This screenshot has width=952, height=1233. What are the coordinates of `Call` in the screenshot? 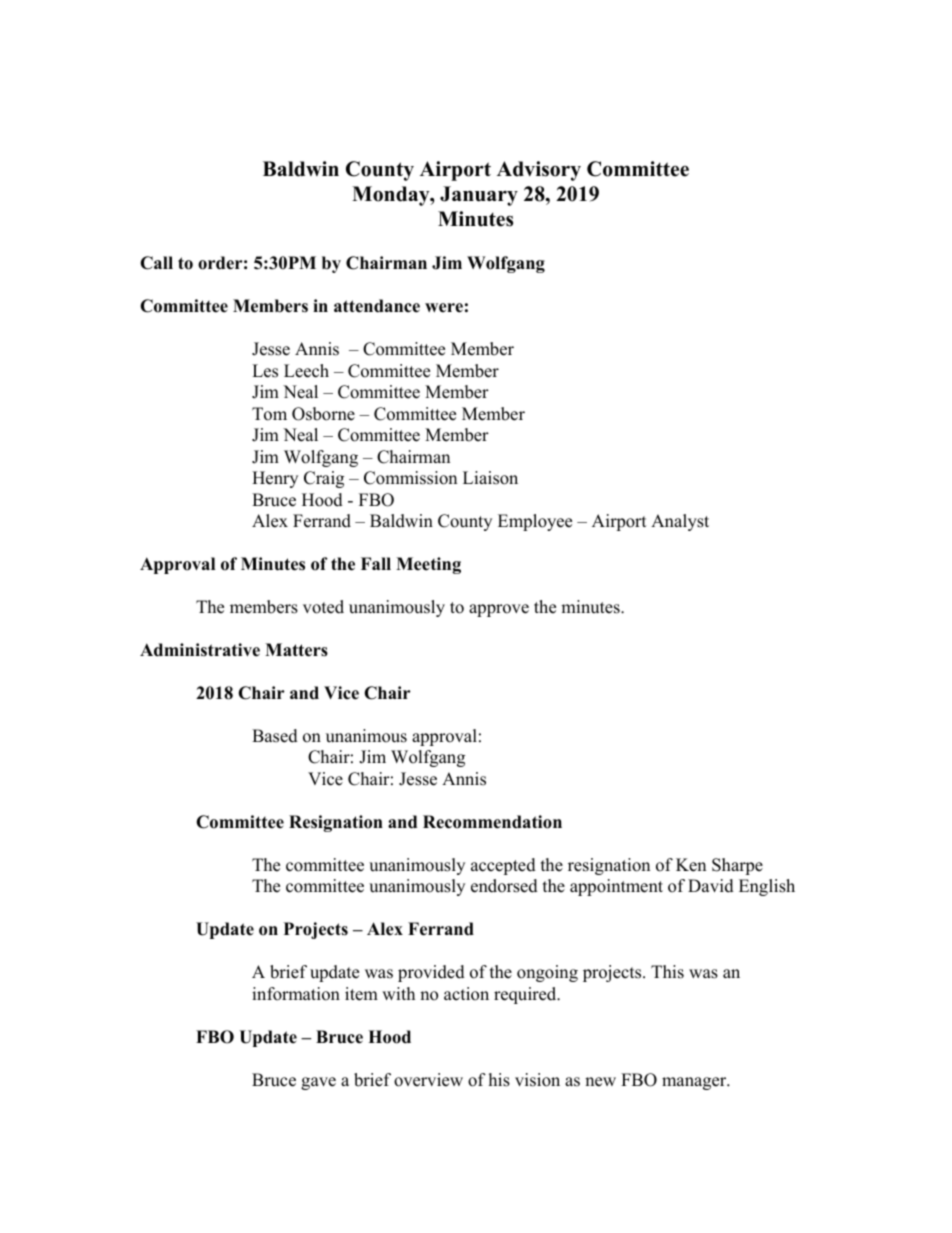 It's located at (156, 263).
